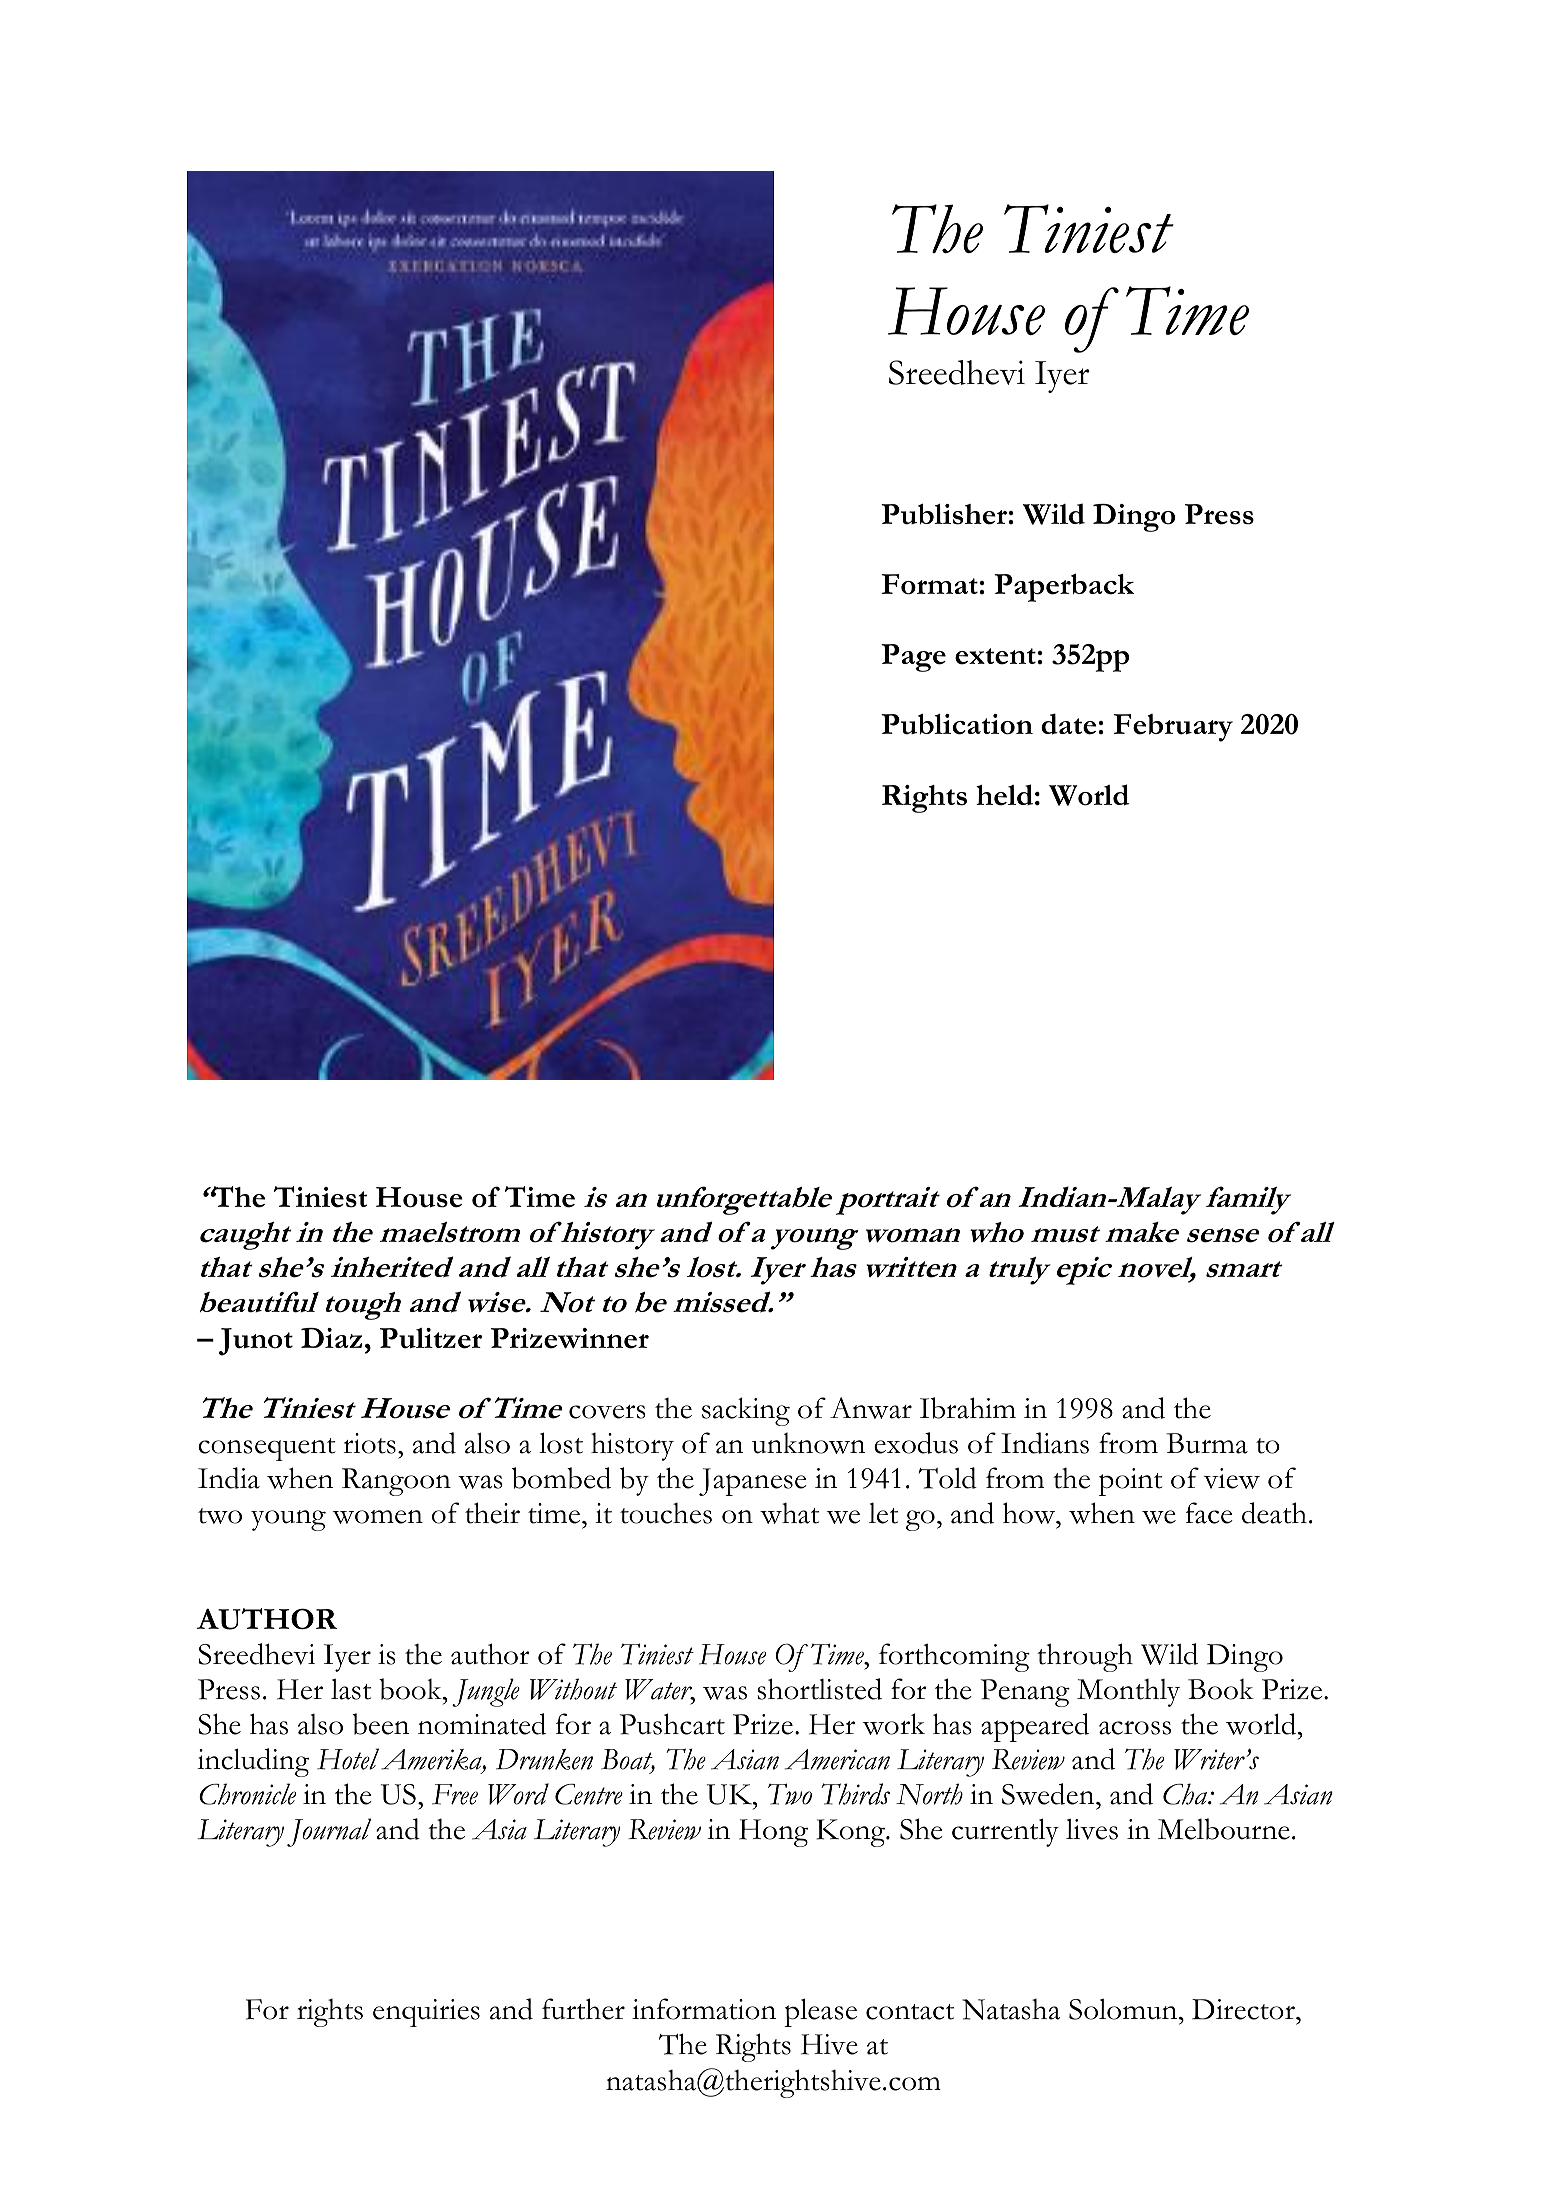  Describe the element at coordinates (1064, 587) in the image. I see `Paperback` at that location.
